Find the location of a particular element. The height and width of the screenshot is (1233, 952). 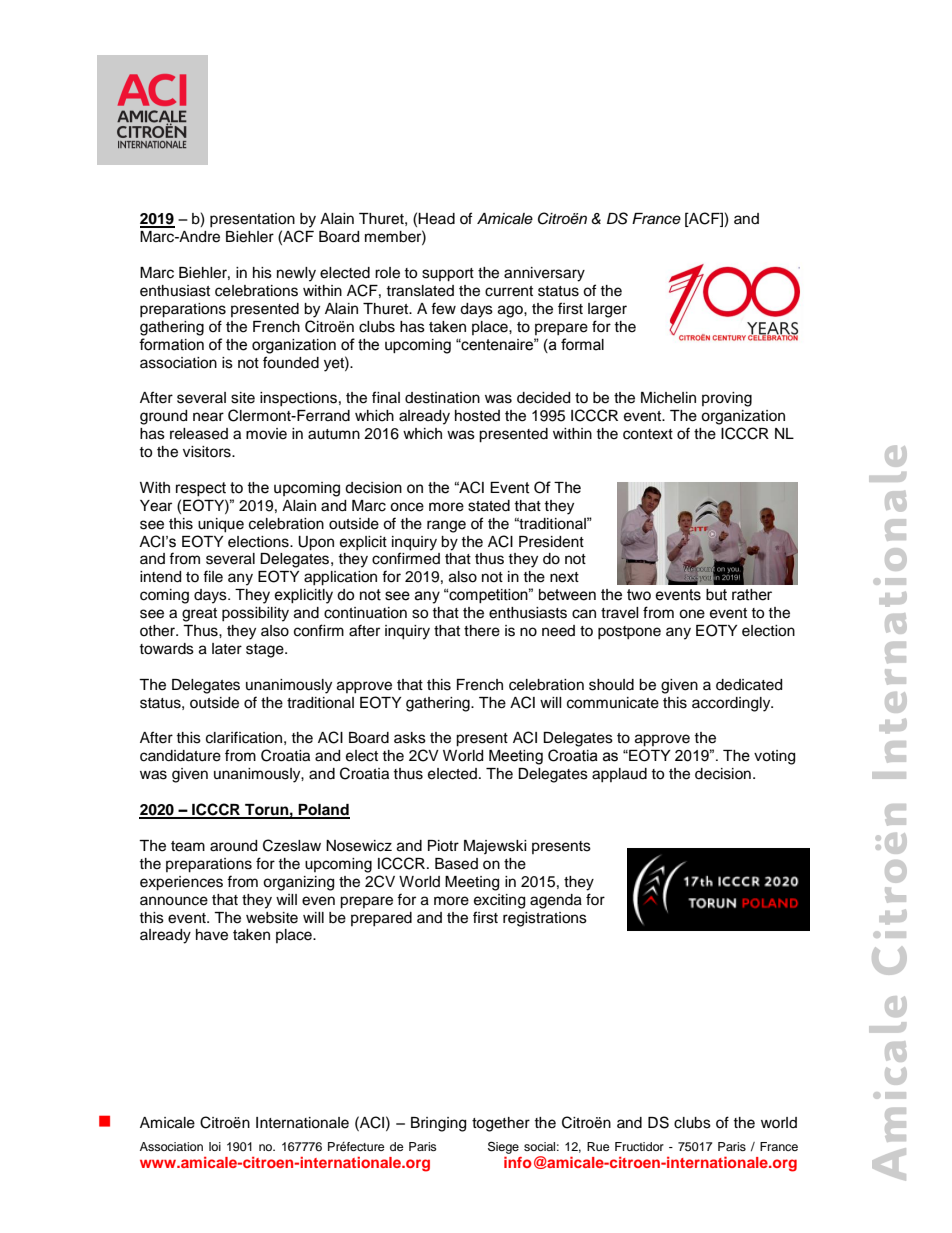

support is located at coordinates (448, 275).
